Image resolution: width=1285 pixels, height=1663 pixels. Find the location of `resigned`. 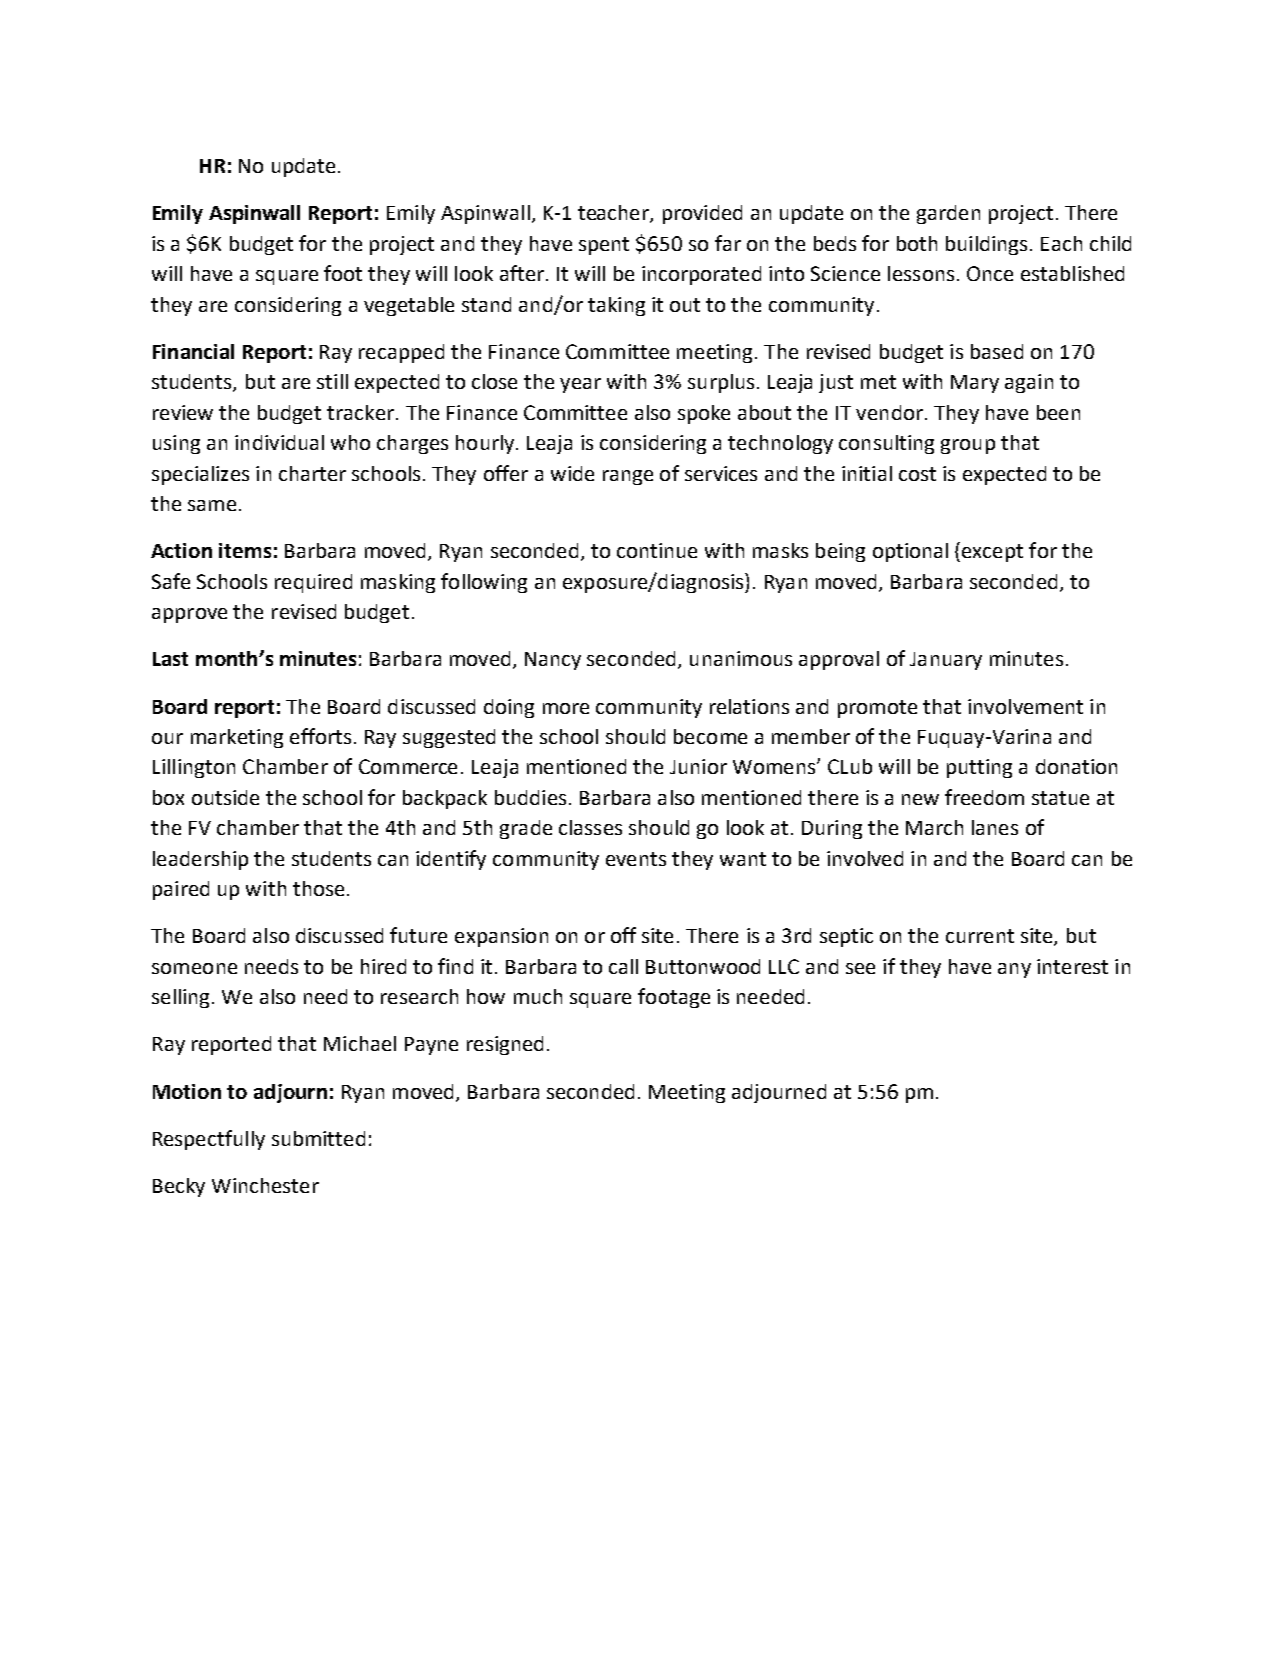

resigned is located at coordinates (505, 1045).
